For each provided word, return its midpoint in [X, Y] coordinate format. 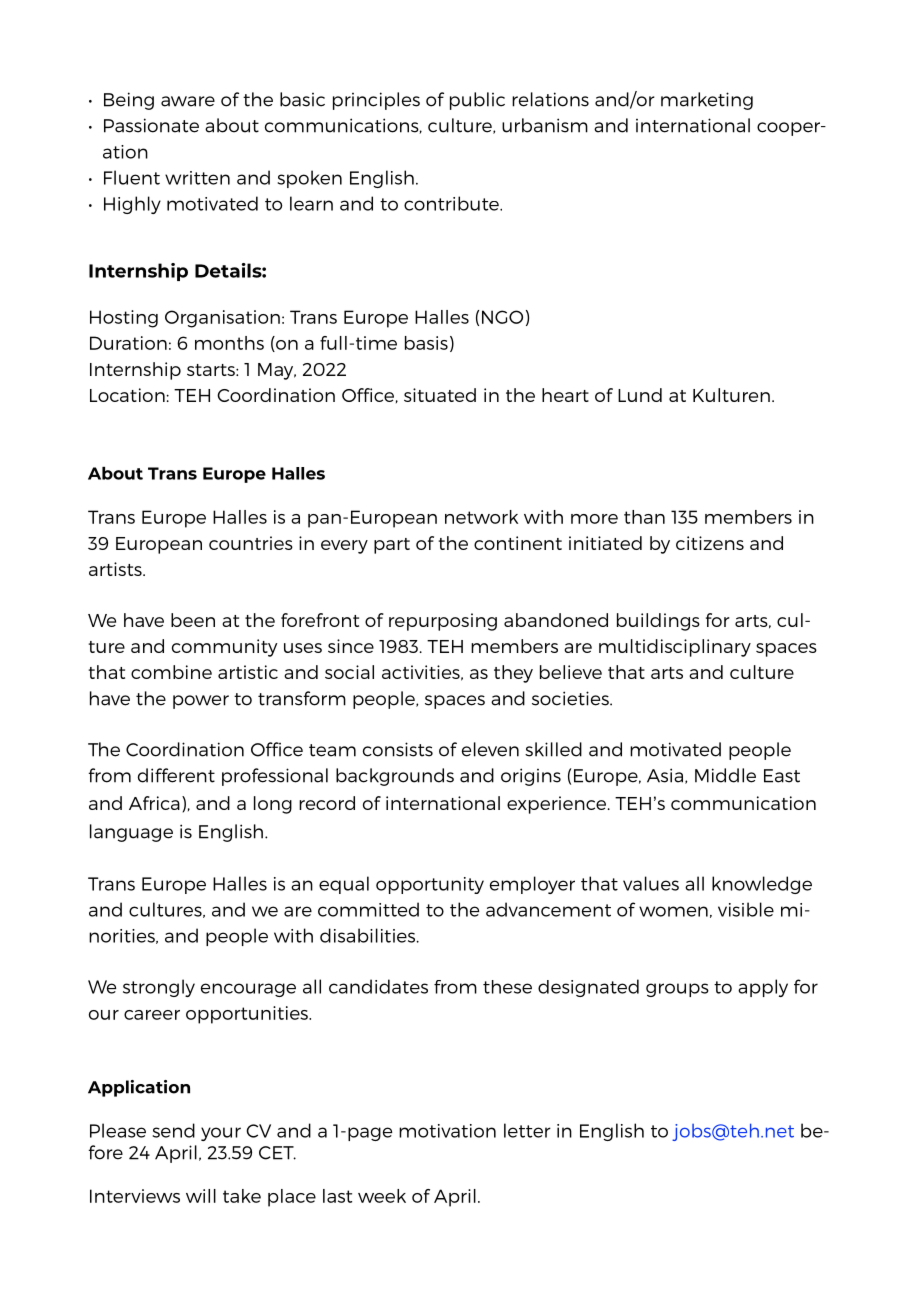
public [477, 101]
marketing [707, 101]
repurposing [443, 622]
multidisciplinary [675, 648]
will [201, 1196]
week [382, 1196]
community [225, 648]
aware [188, 101]
